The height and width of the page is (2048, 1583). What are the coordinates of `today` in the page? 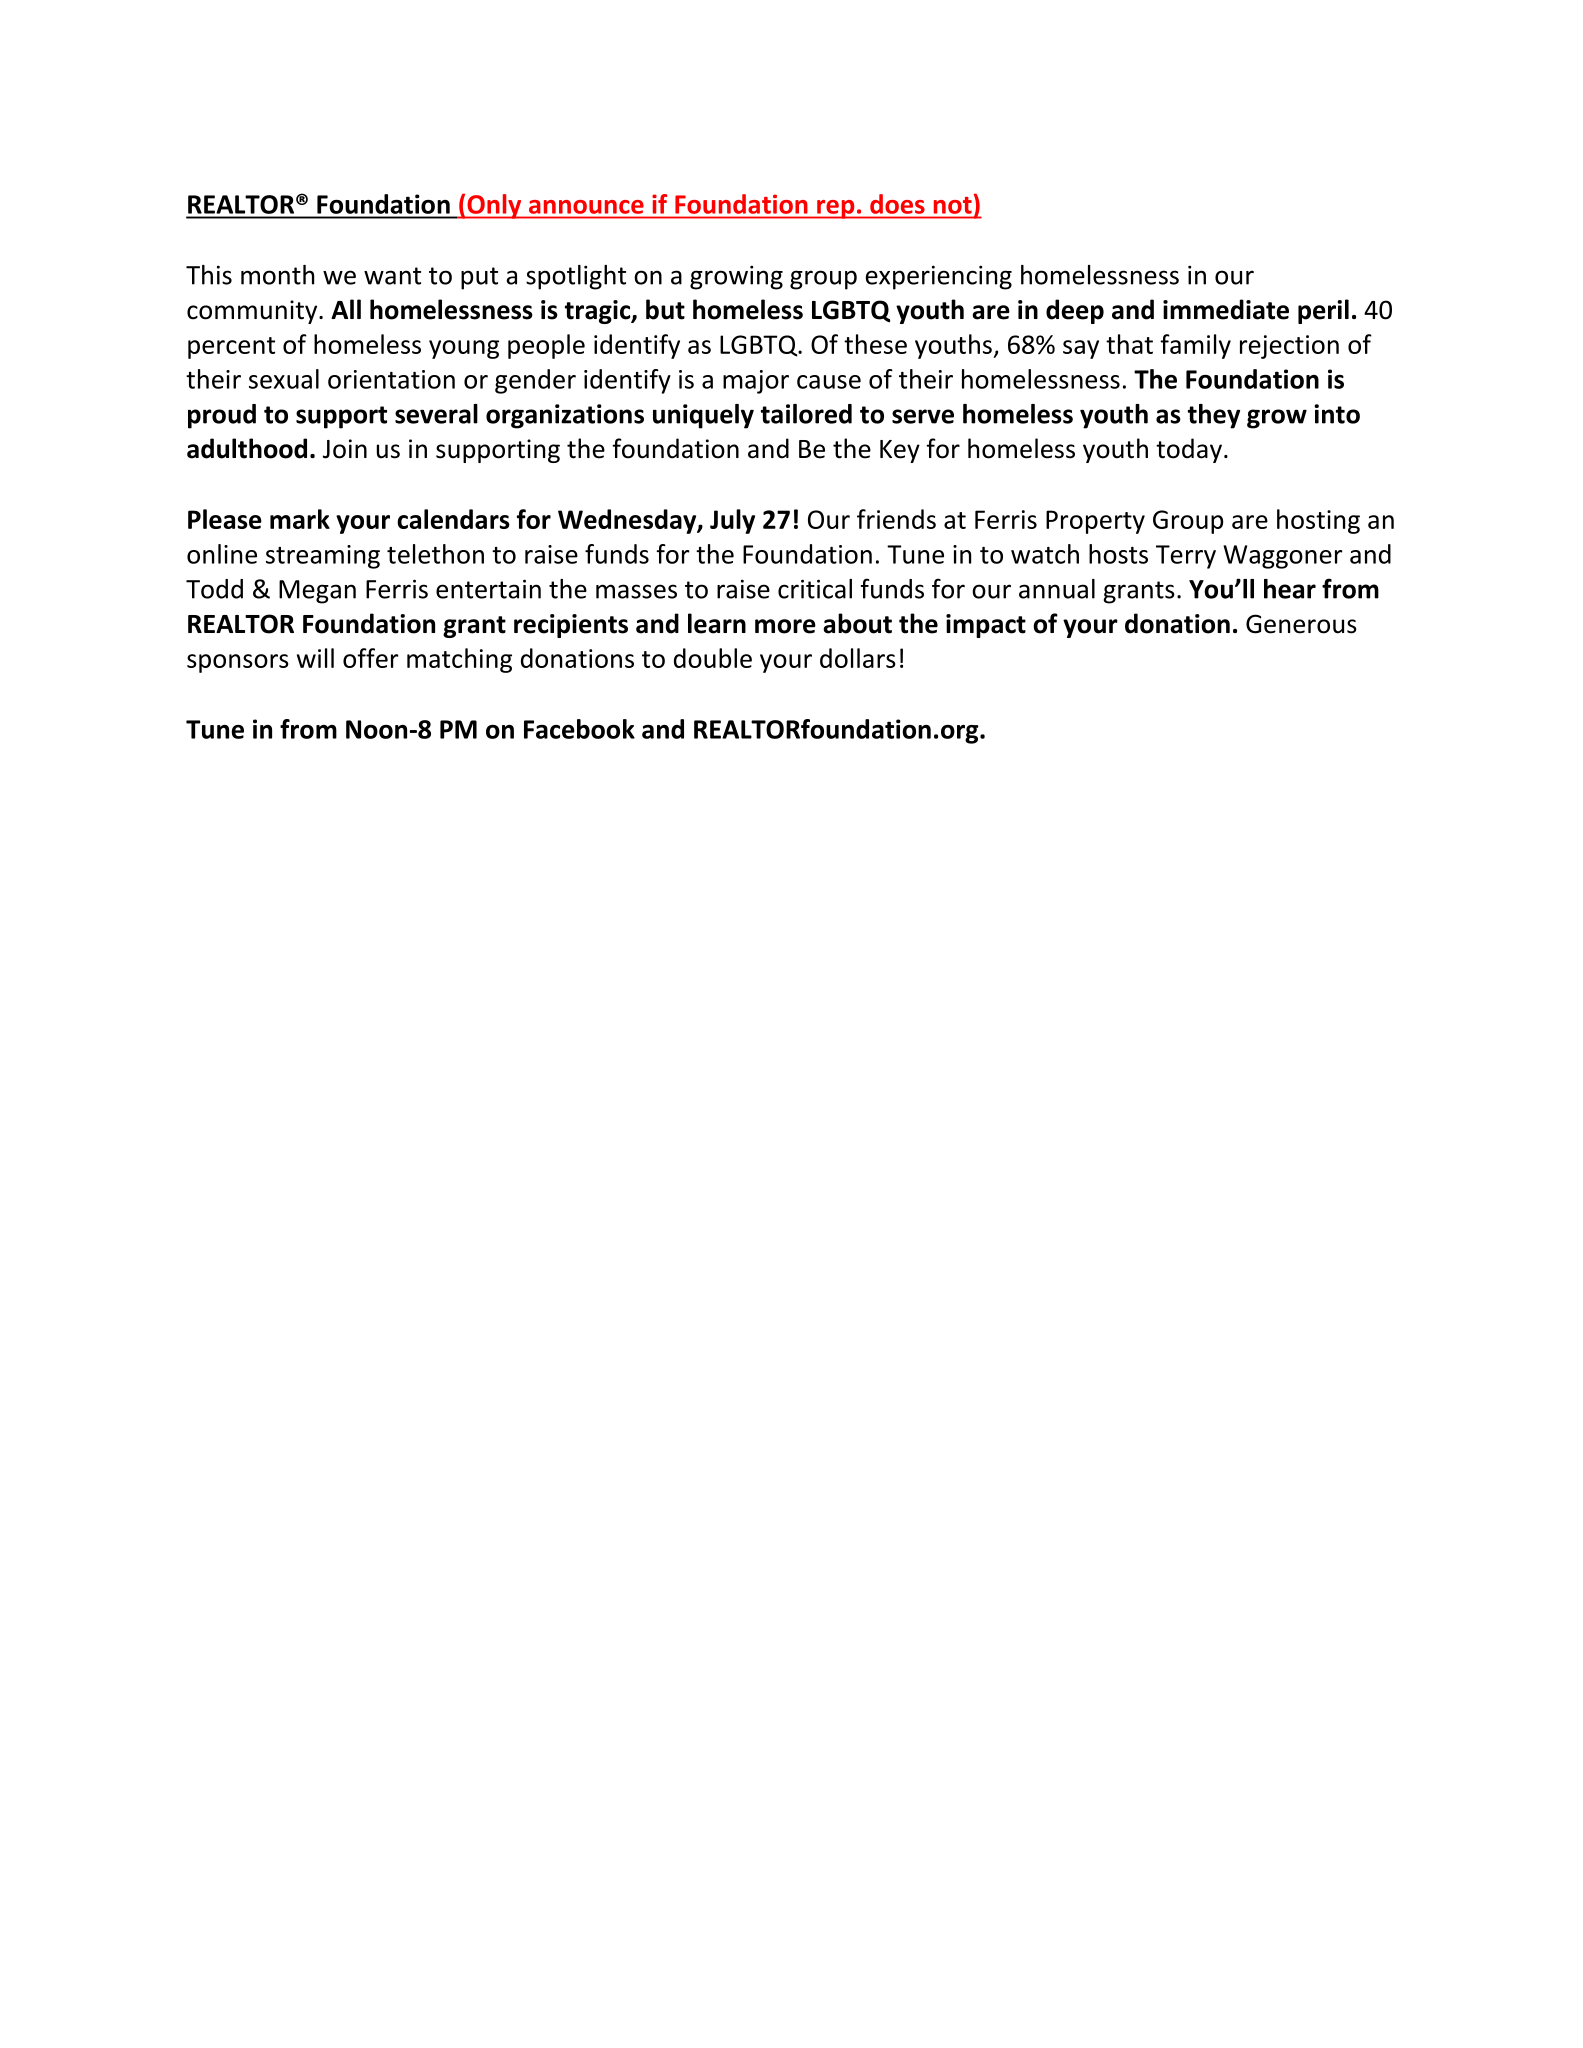 It's located at (1189, 450).
